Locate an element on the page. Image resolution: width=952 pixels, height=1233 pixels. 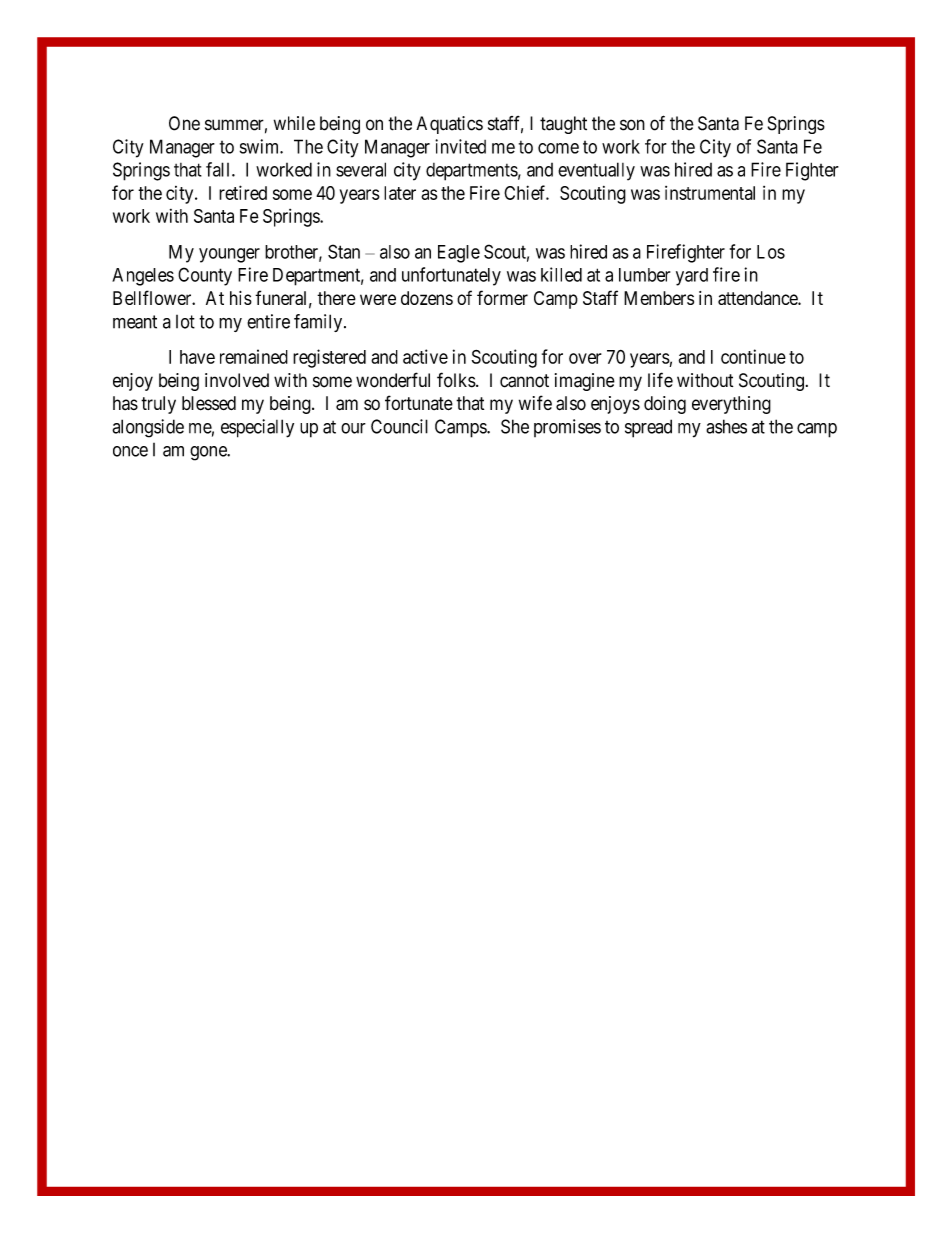
while is located at coordinates (294, 123).
